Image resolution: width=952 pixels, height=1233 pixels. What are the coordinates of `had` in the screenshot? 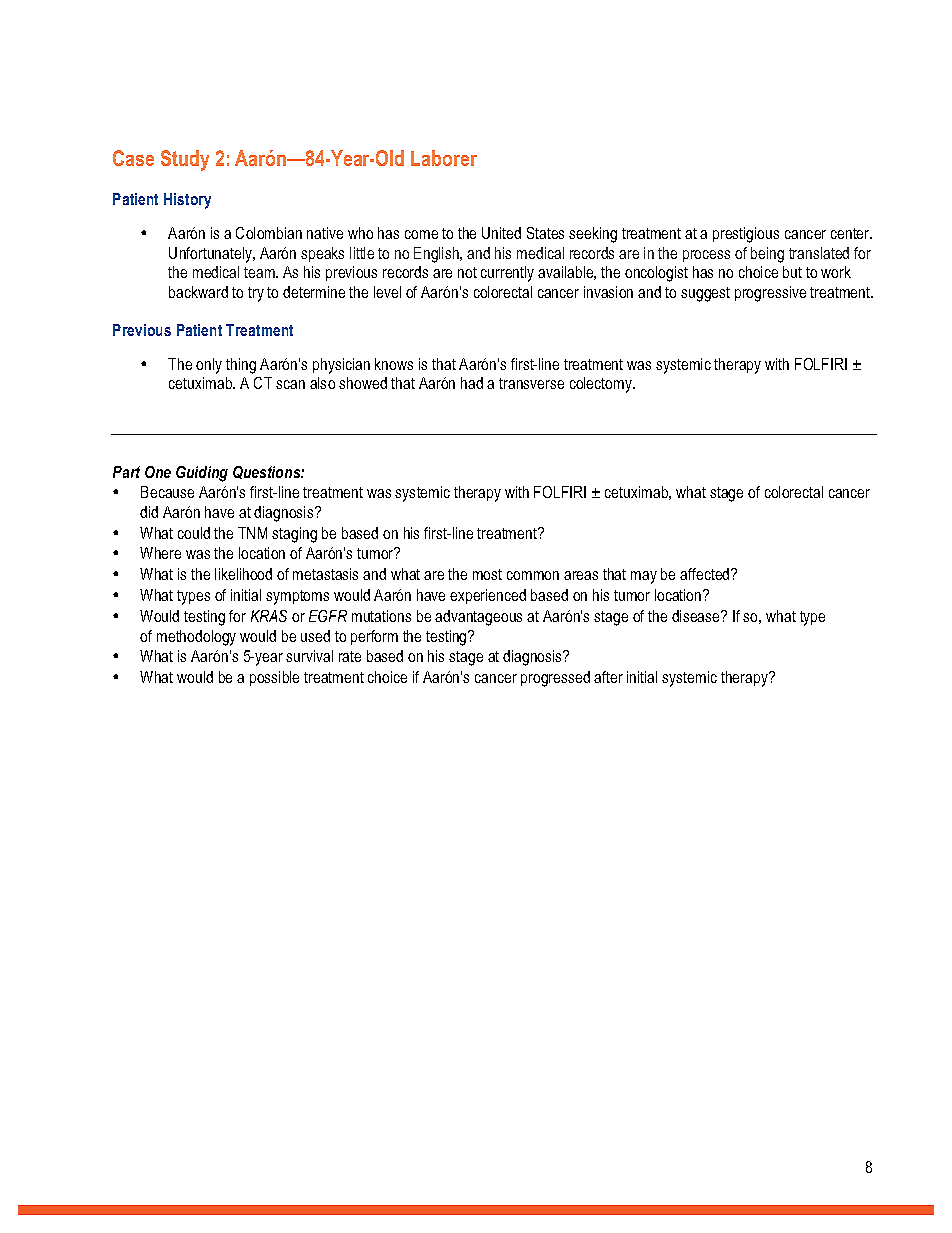 It's located at (472, 383).
